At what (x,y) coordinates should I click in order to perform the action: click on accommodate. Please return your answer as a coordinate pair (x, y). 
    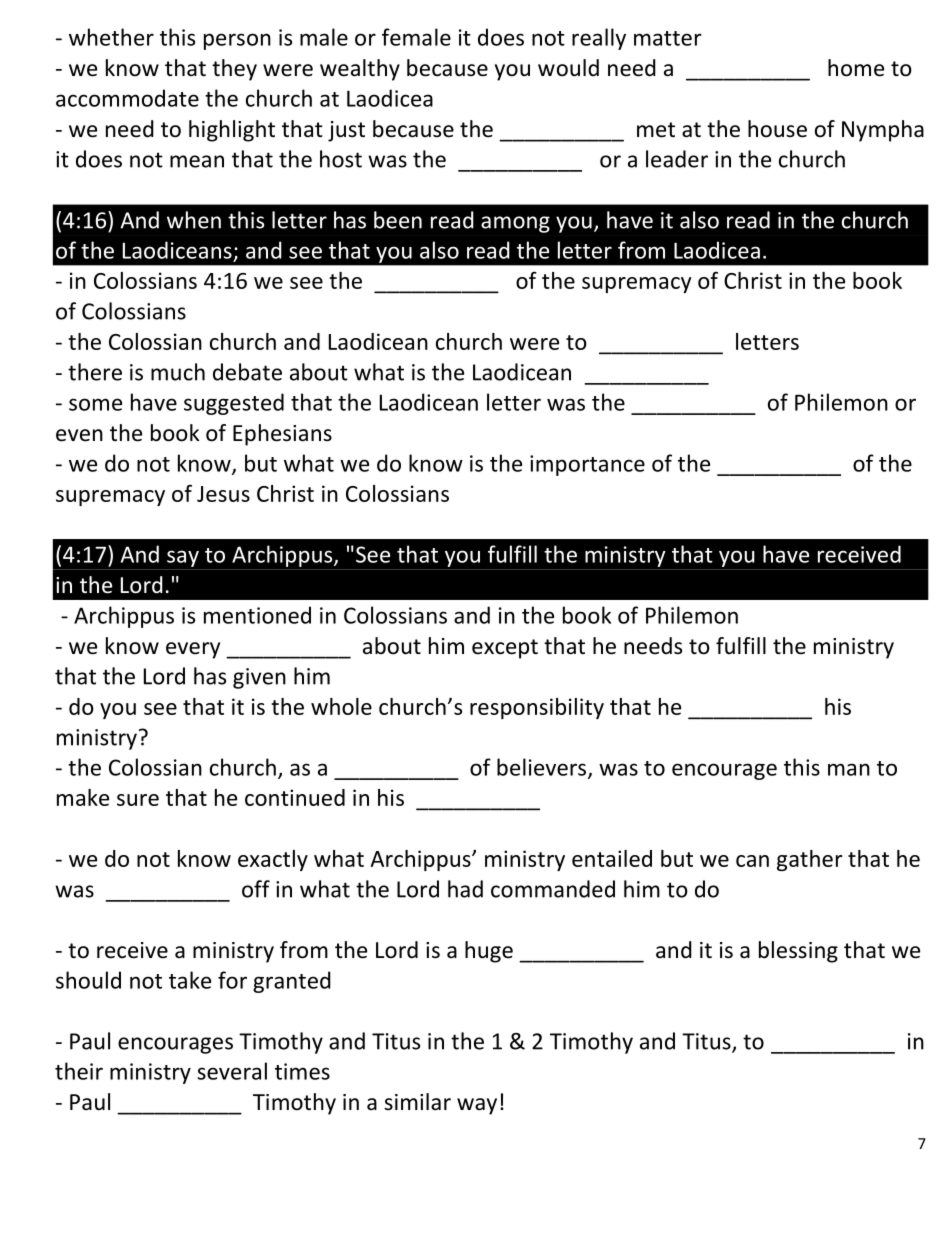
    Looking at the image, I should click on (127, 98).
